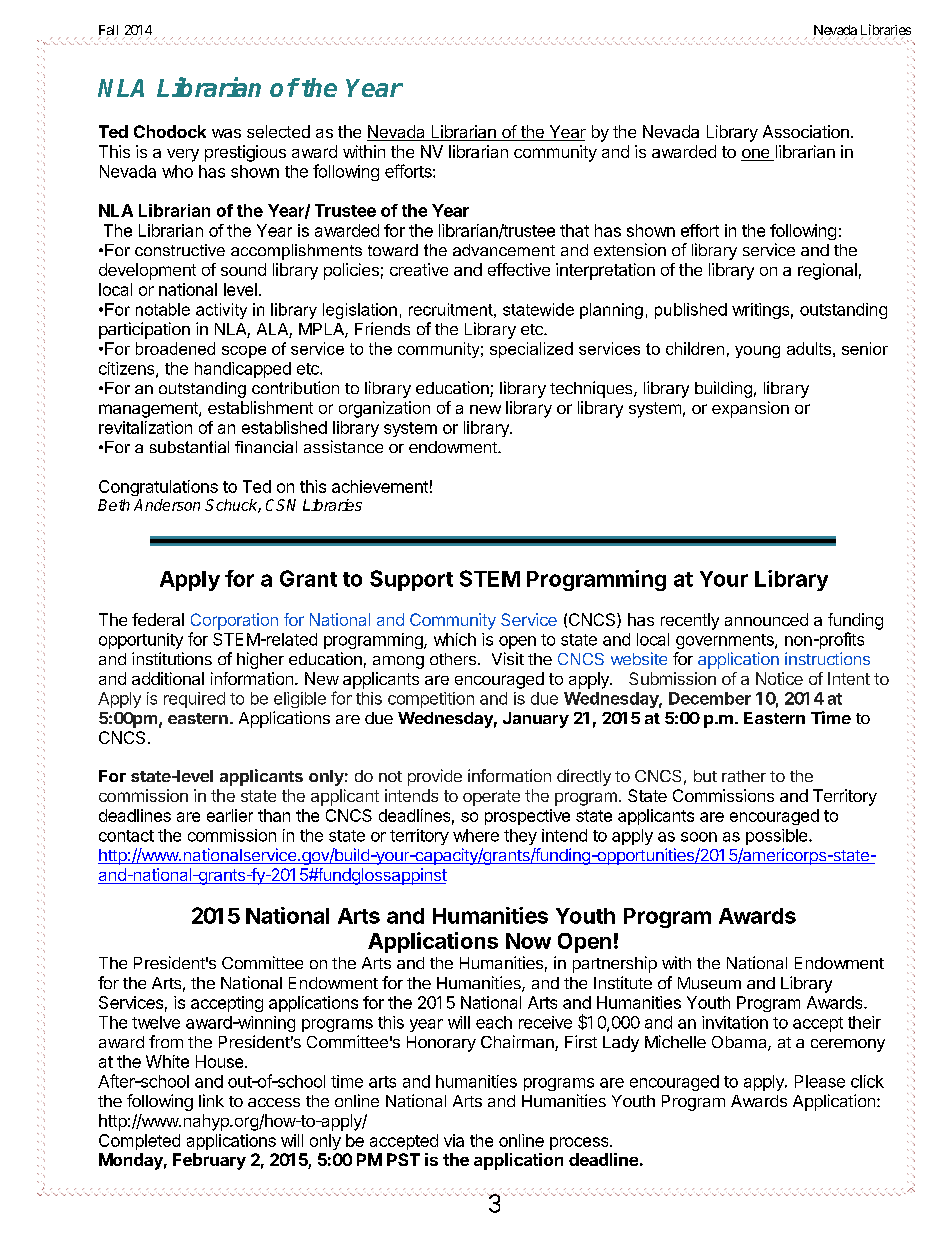  What do you see at coordinates (454, 1140) in the screenshot?
I see `via` at bounding box center [454, 1140].
